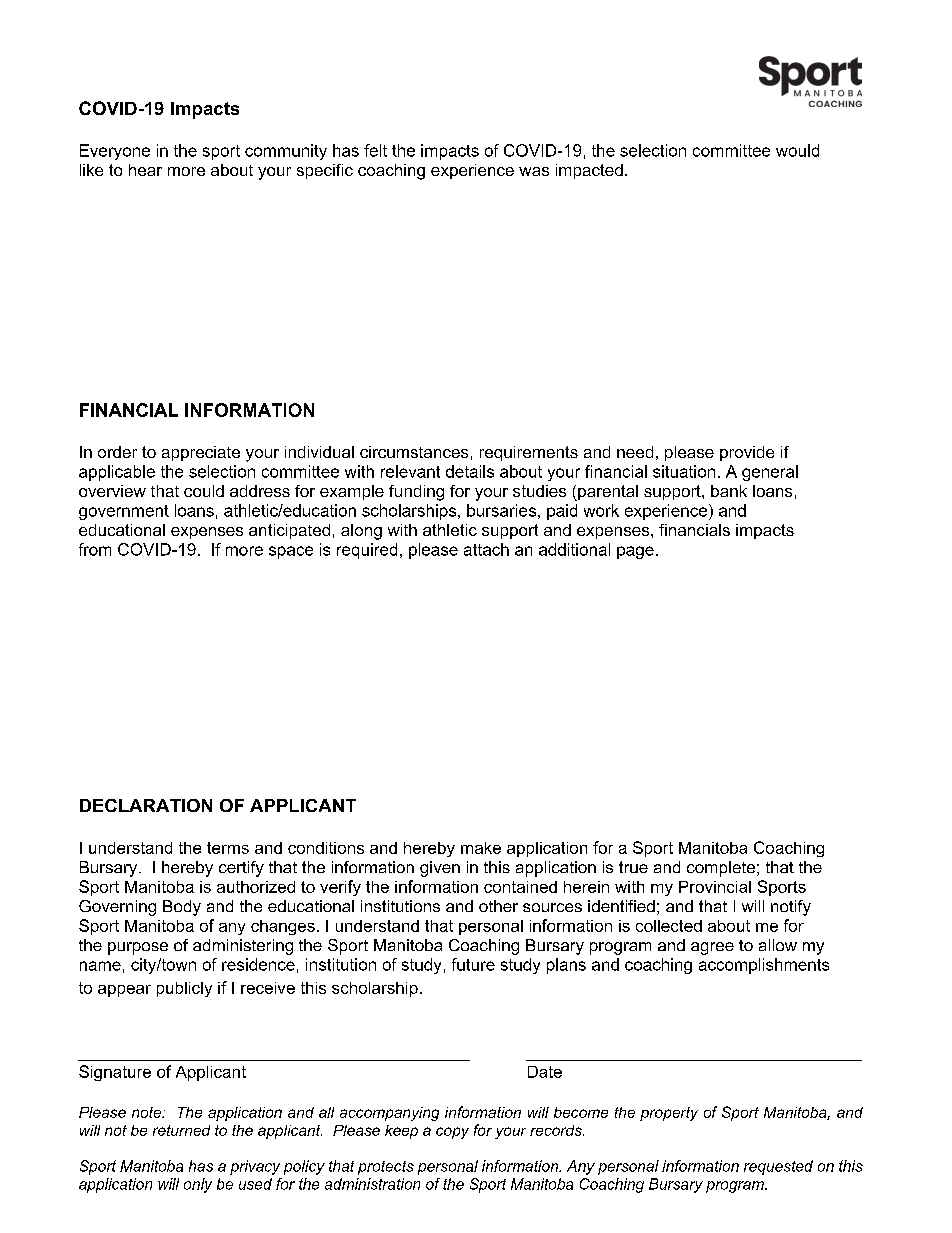 Image resolution: width=952 pixels, height=1233 pixels. I want to click on from, so click(95, 549).
